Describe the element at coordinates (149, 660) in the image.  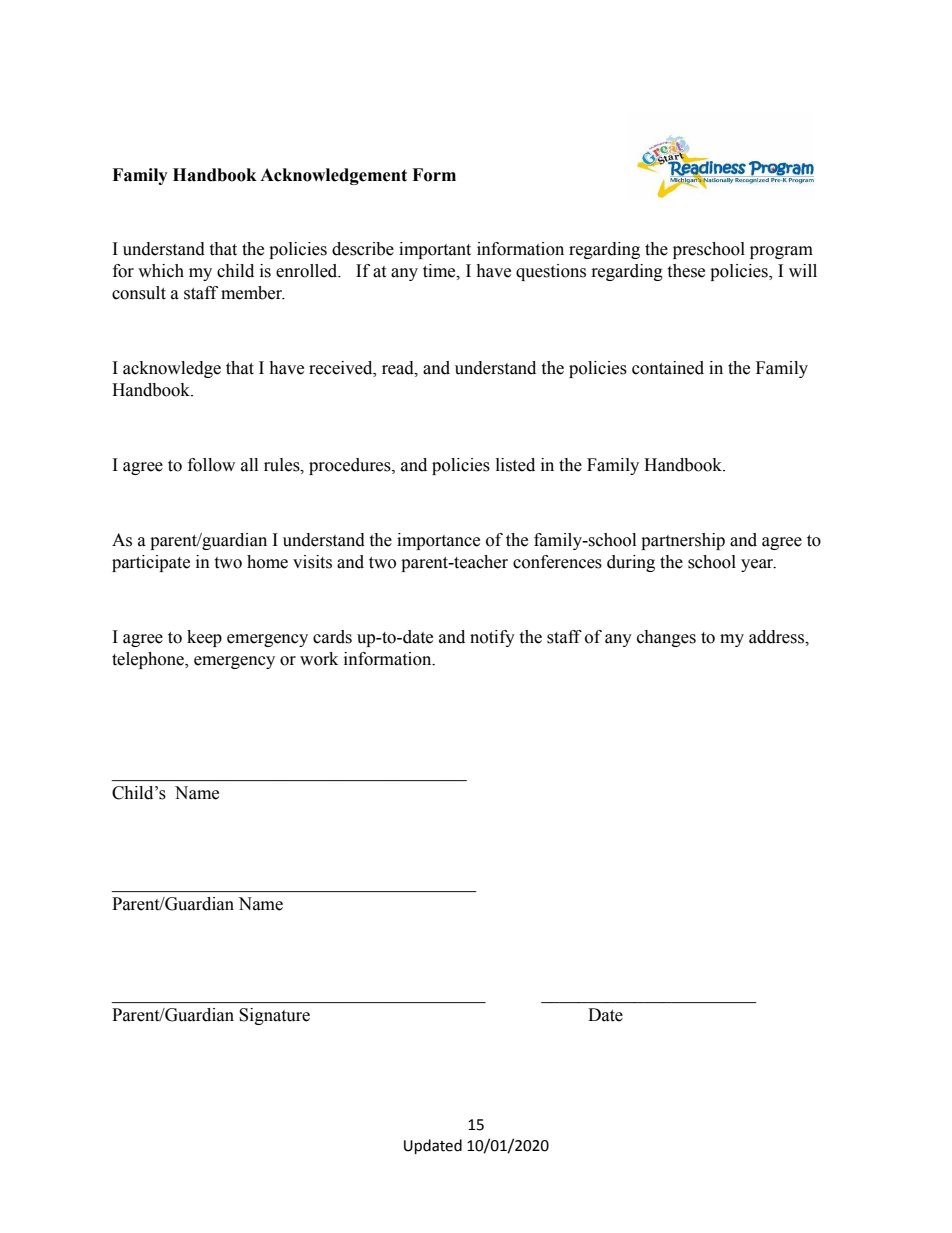
I see `telephone` at that location.
